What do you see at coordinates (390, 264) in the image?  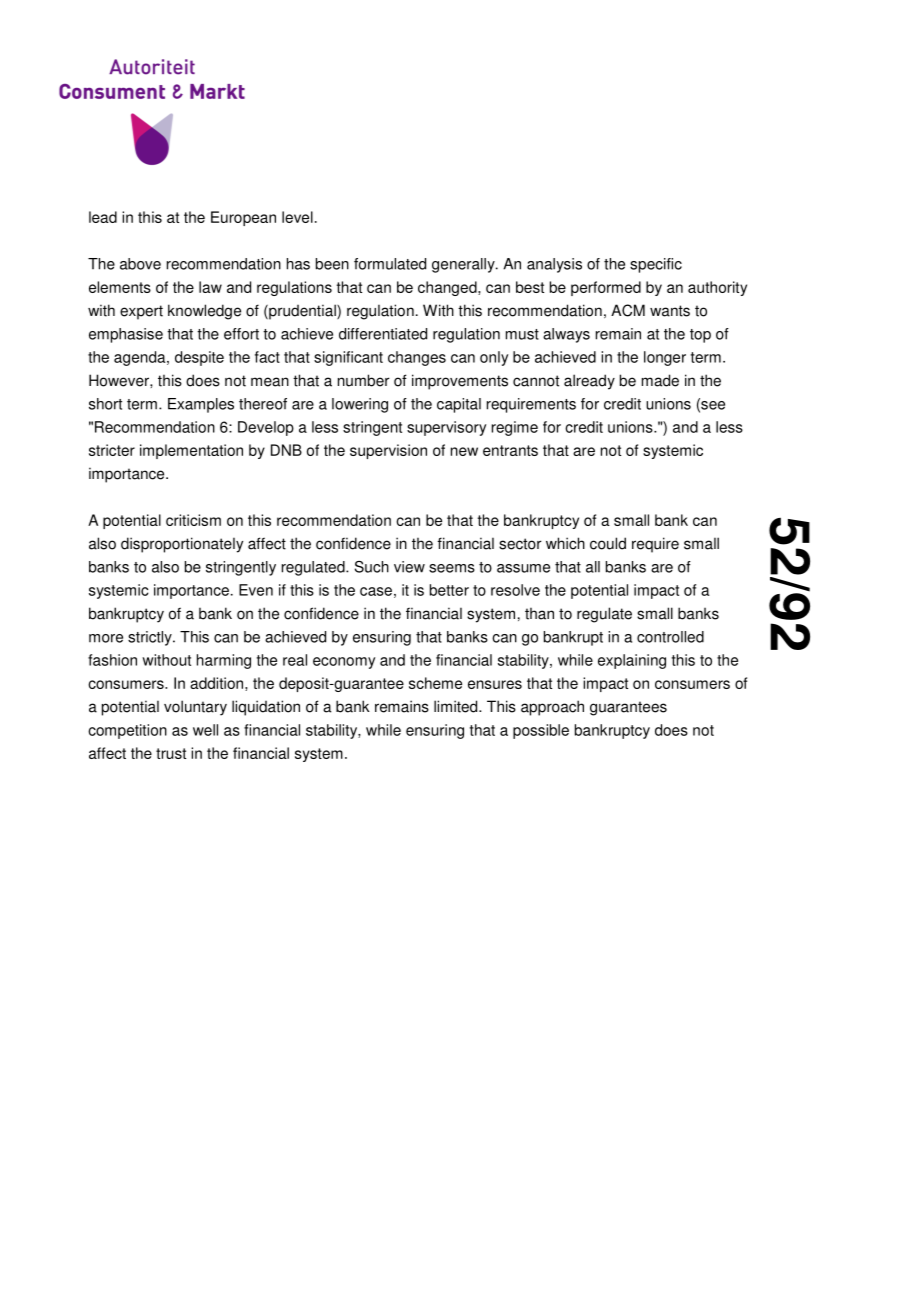 I see `formulated` at bounding box center [390, 264].
